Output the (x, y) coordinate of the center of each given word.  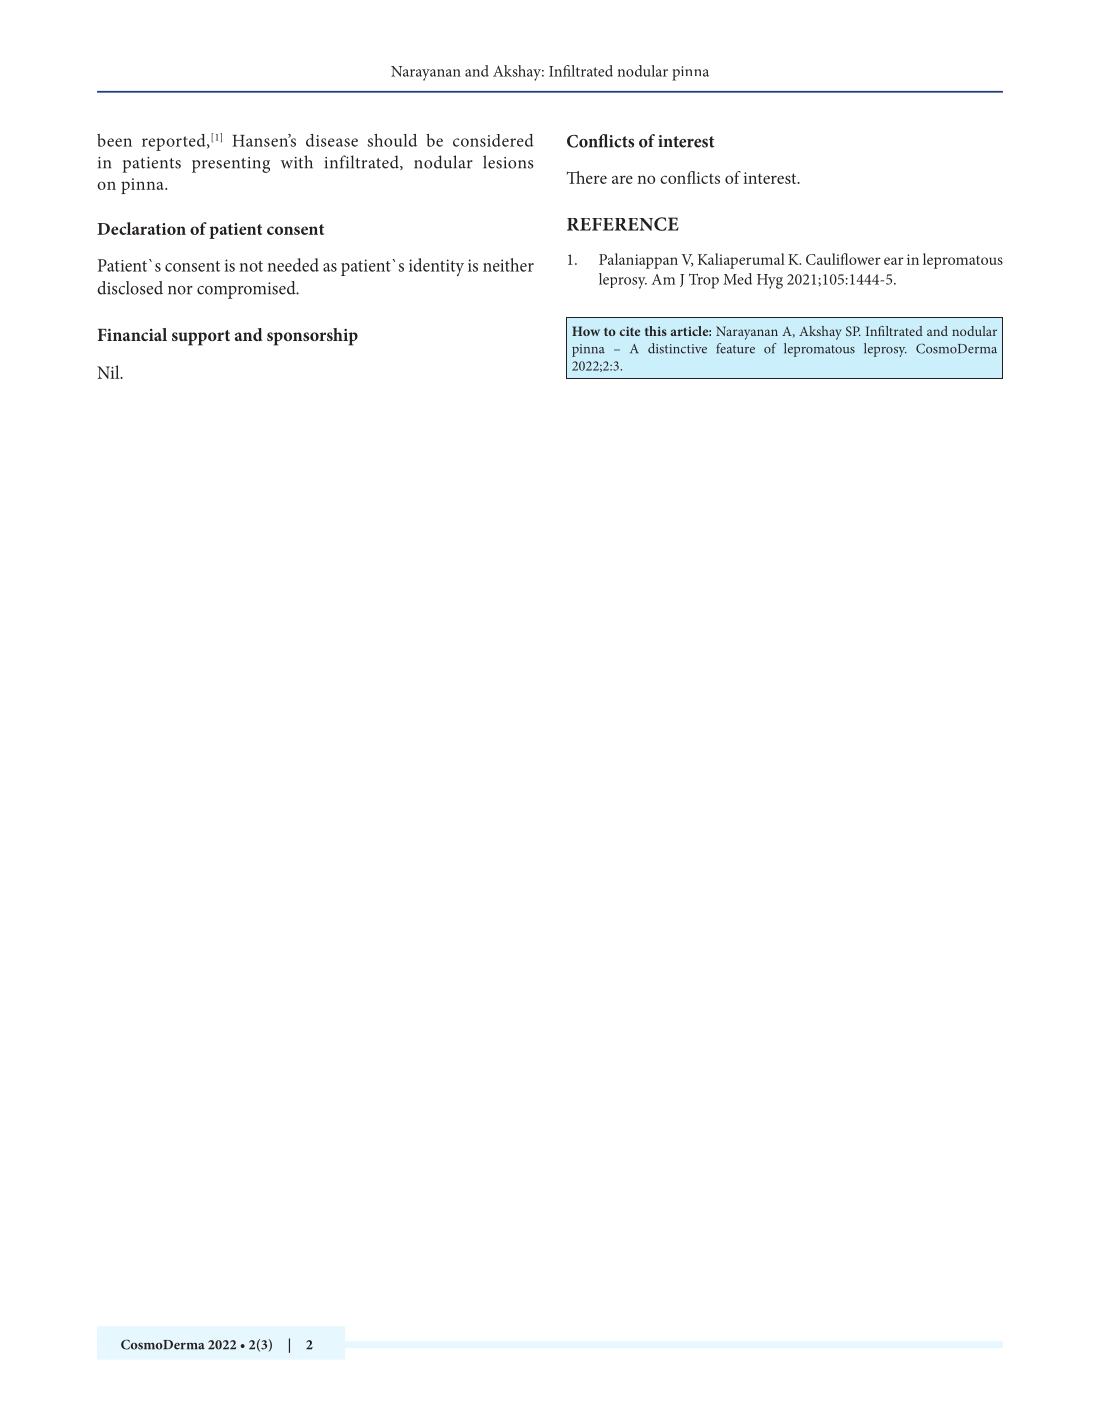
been (114, 140)
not (251, 266)
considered (493, 140)
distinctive (677, 348)
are (622, 179)
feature (735, 348)
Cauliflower (843, 259)
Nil (109, 372)
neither (508, 265)
